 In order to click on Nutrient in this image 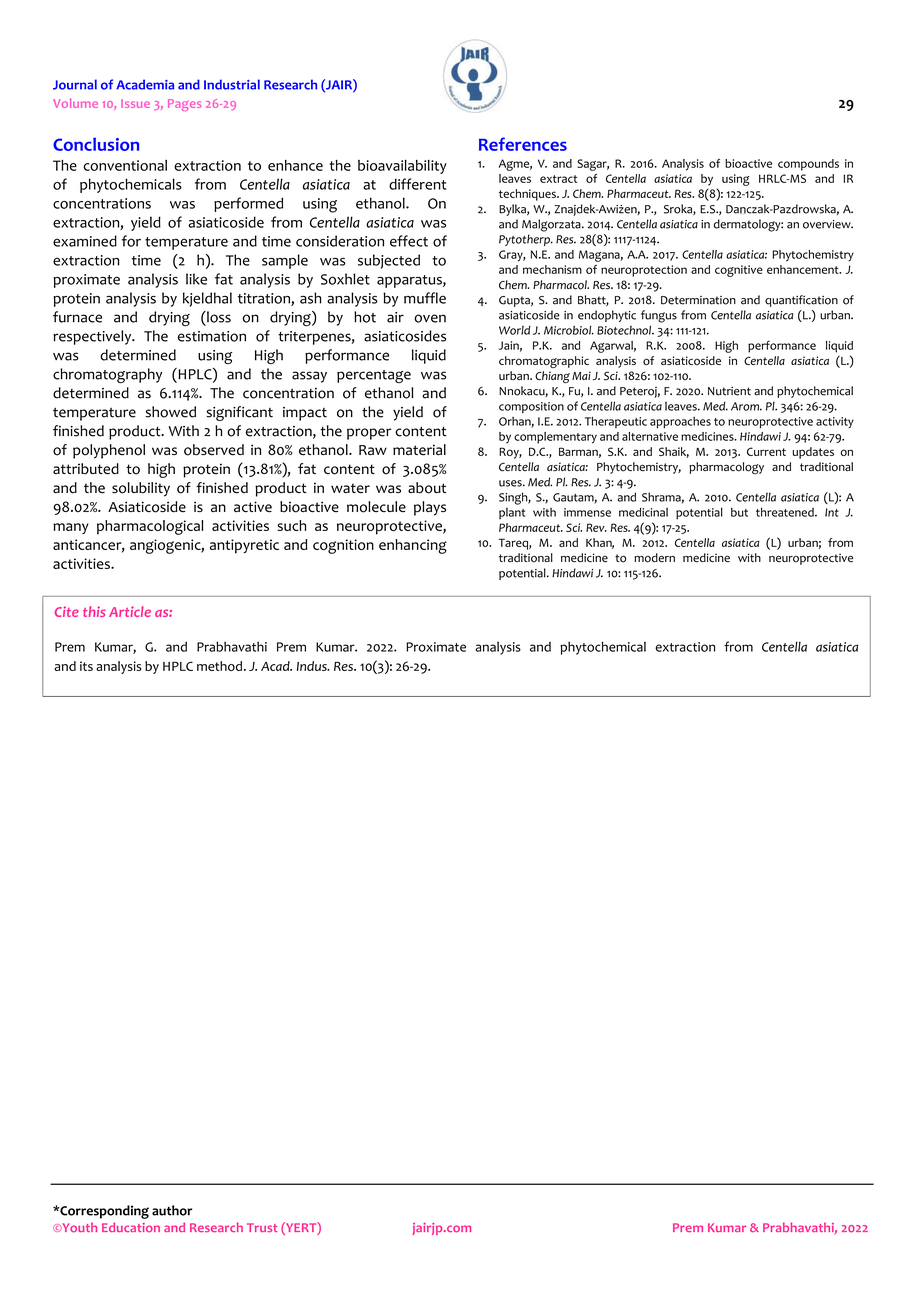, I will do `click(729, 391)`.
